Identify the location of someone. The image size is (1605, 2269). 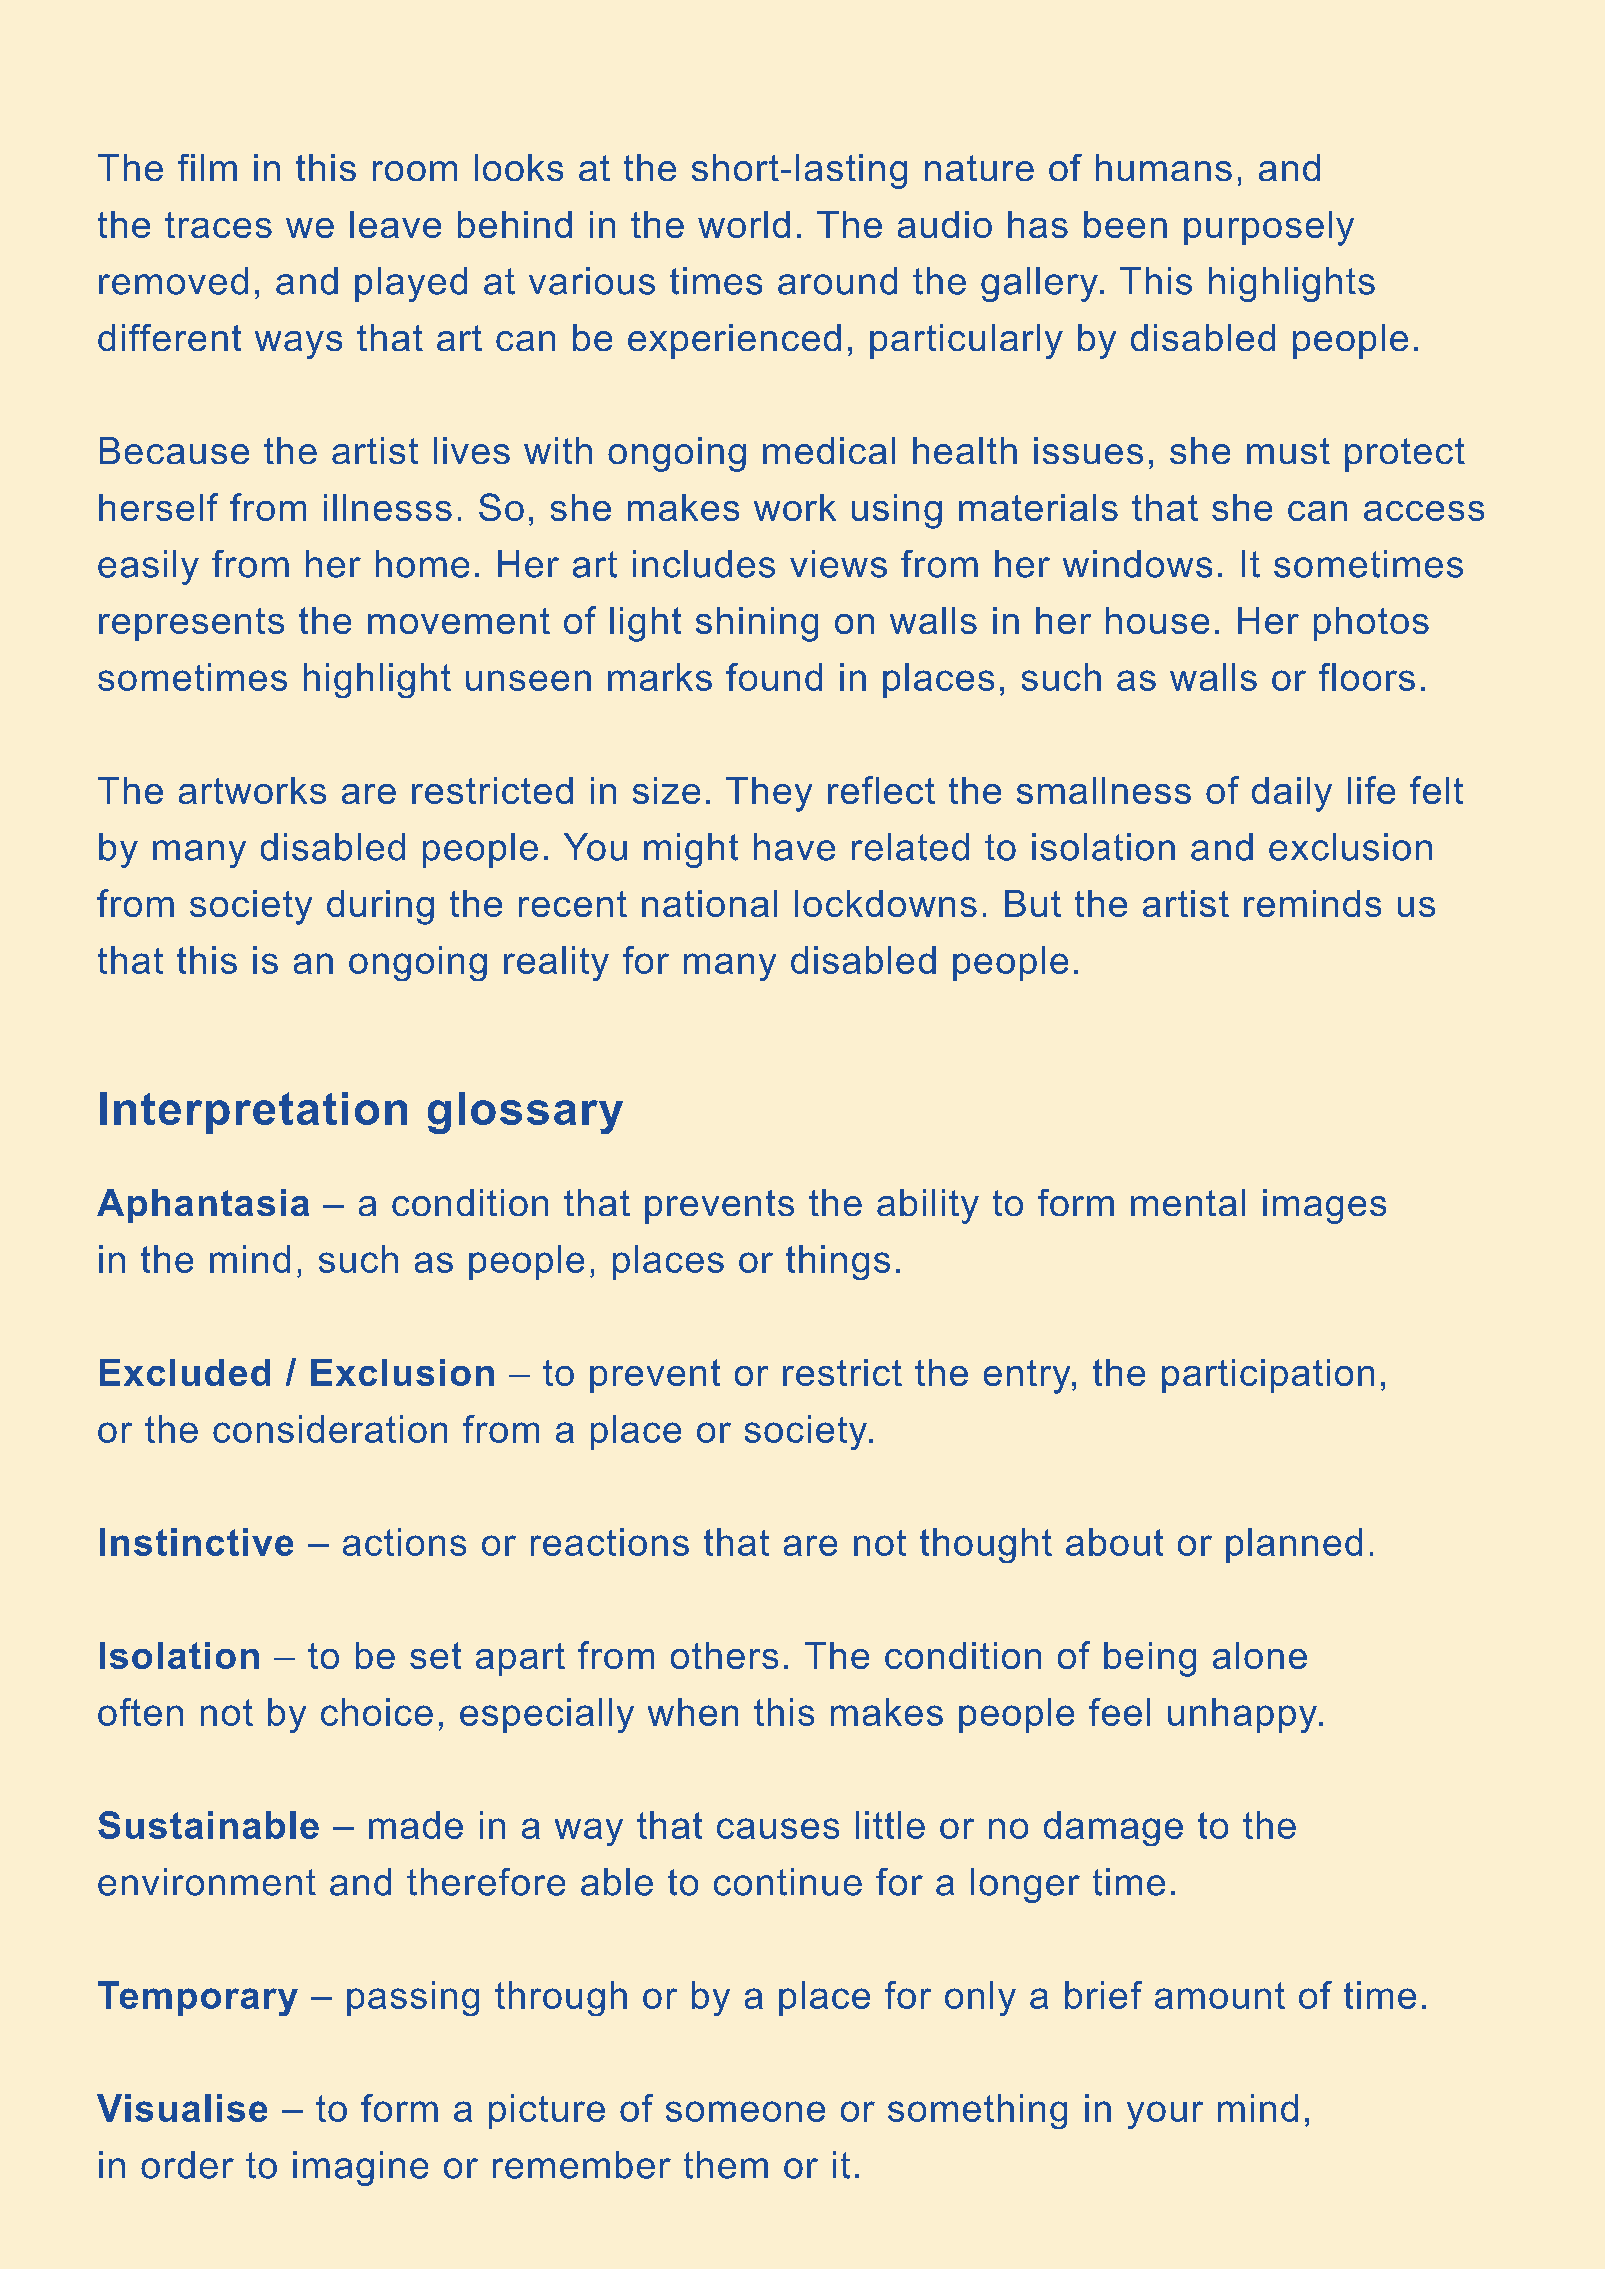
(745, 2111).
